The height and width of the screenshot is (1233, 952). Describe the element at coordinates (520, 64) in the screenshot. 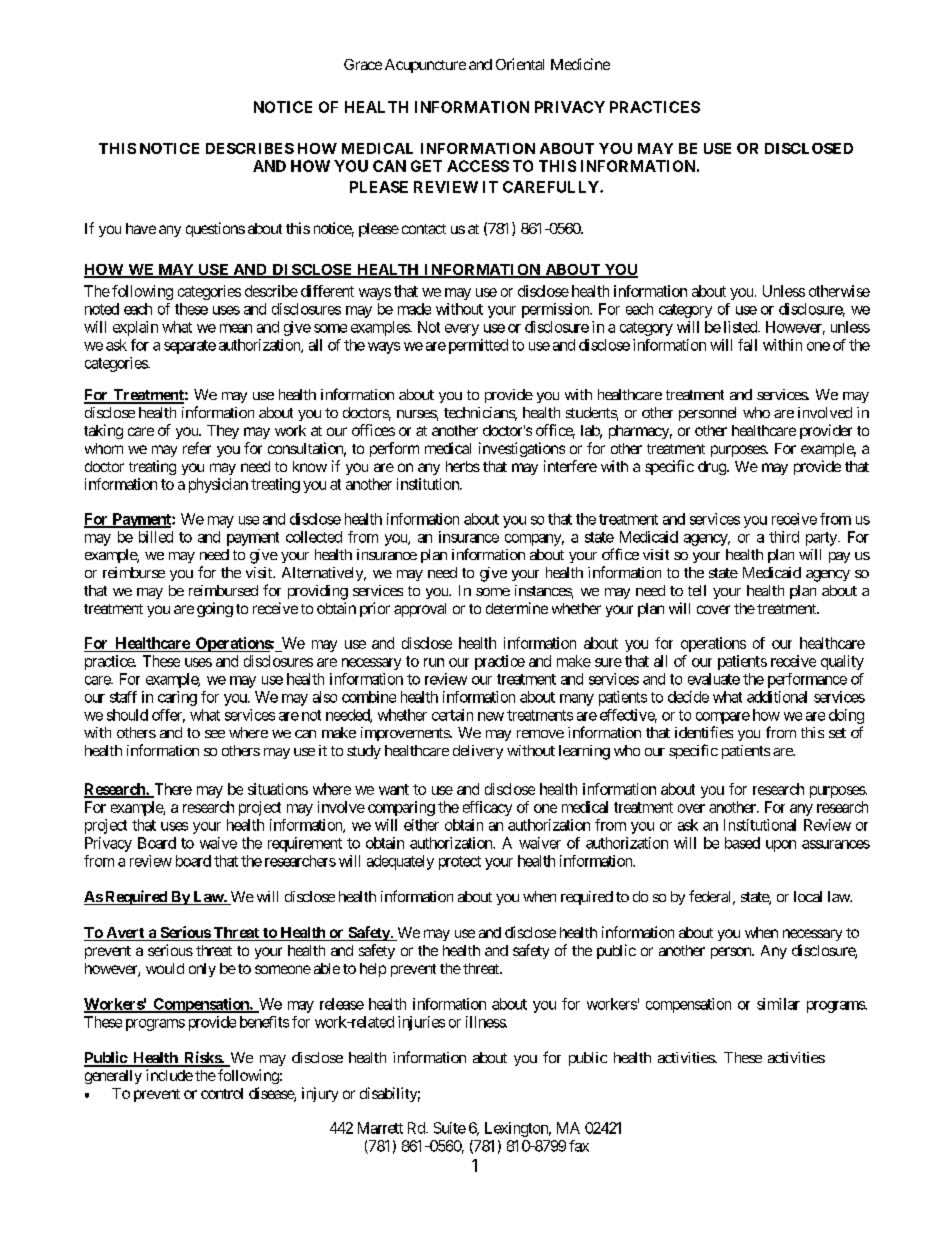

I see `Oriental` at that location.
